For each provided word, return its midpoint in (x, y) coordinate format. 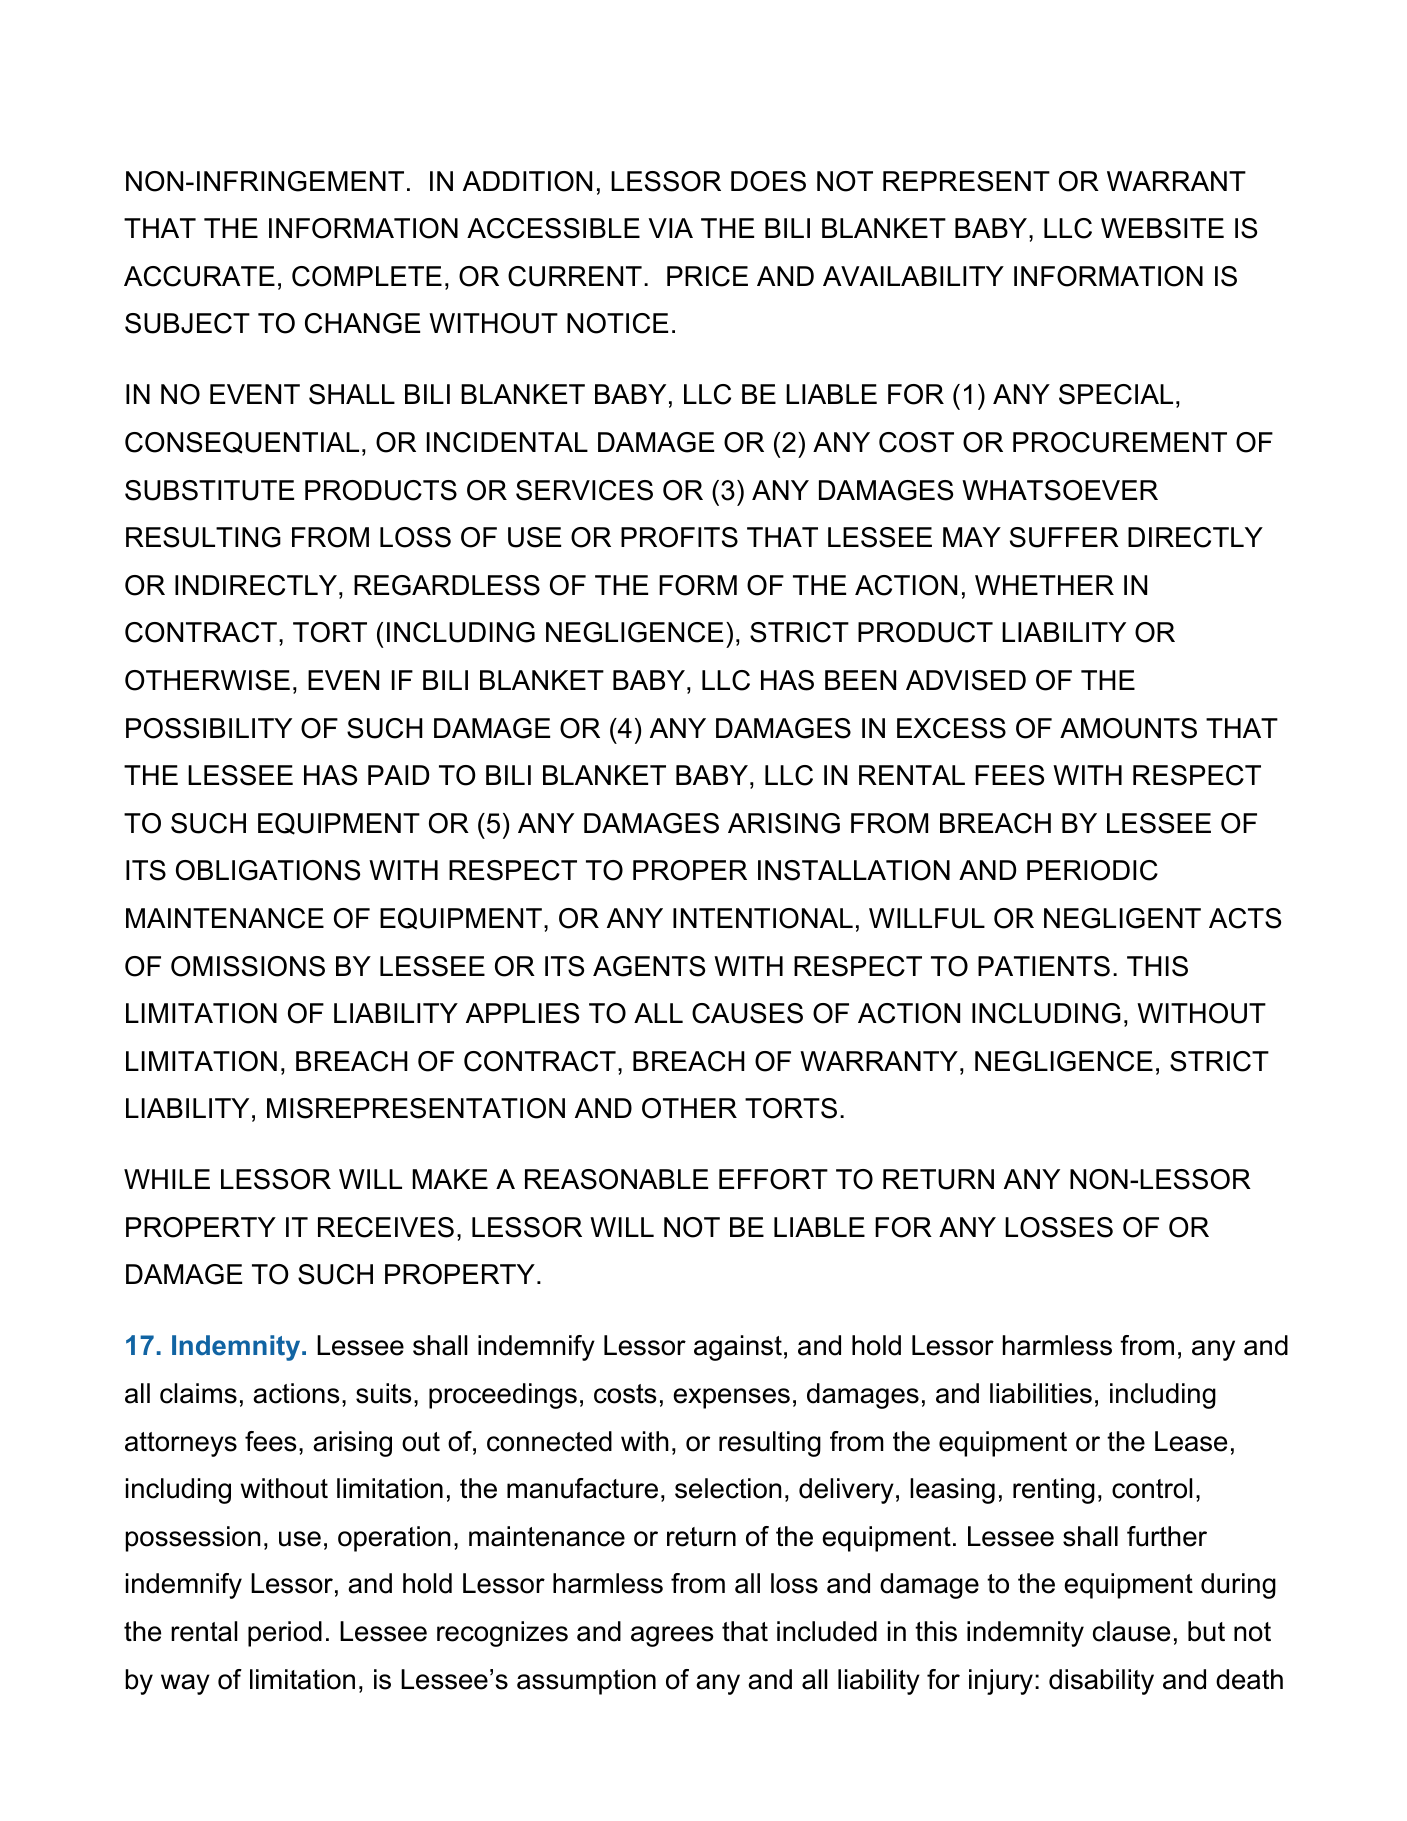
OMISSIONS (248, 966)
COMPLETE (367, 276)
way (185, 1684)
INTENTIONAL (763, 918)
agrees (672, 1636)
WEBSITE (1162, 228)
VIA (671, 228)
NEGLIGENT (1122, 918)
